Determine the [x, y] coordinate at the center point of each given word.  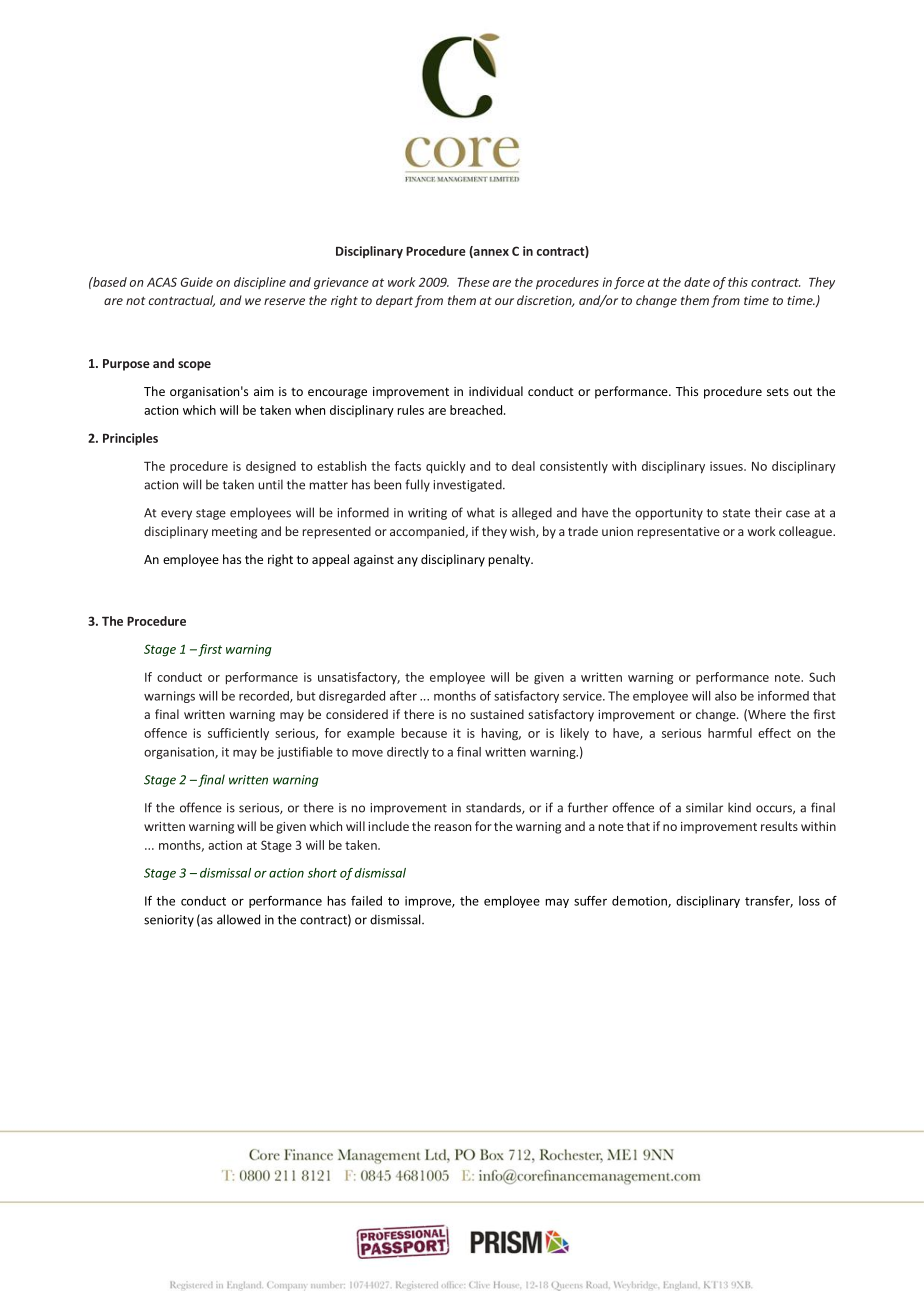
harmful [730, 733]
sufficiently [238, 734]
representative [679, 533]
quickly [446, 467]
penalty [511, 560]
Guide [197, 282]
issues [727, 466]
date [697, 282]
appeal [330, 560]
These [473, 282]
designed [271, 467]
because [424, 733]
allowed [238, 919]
